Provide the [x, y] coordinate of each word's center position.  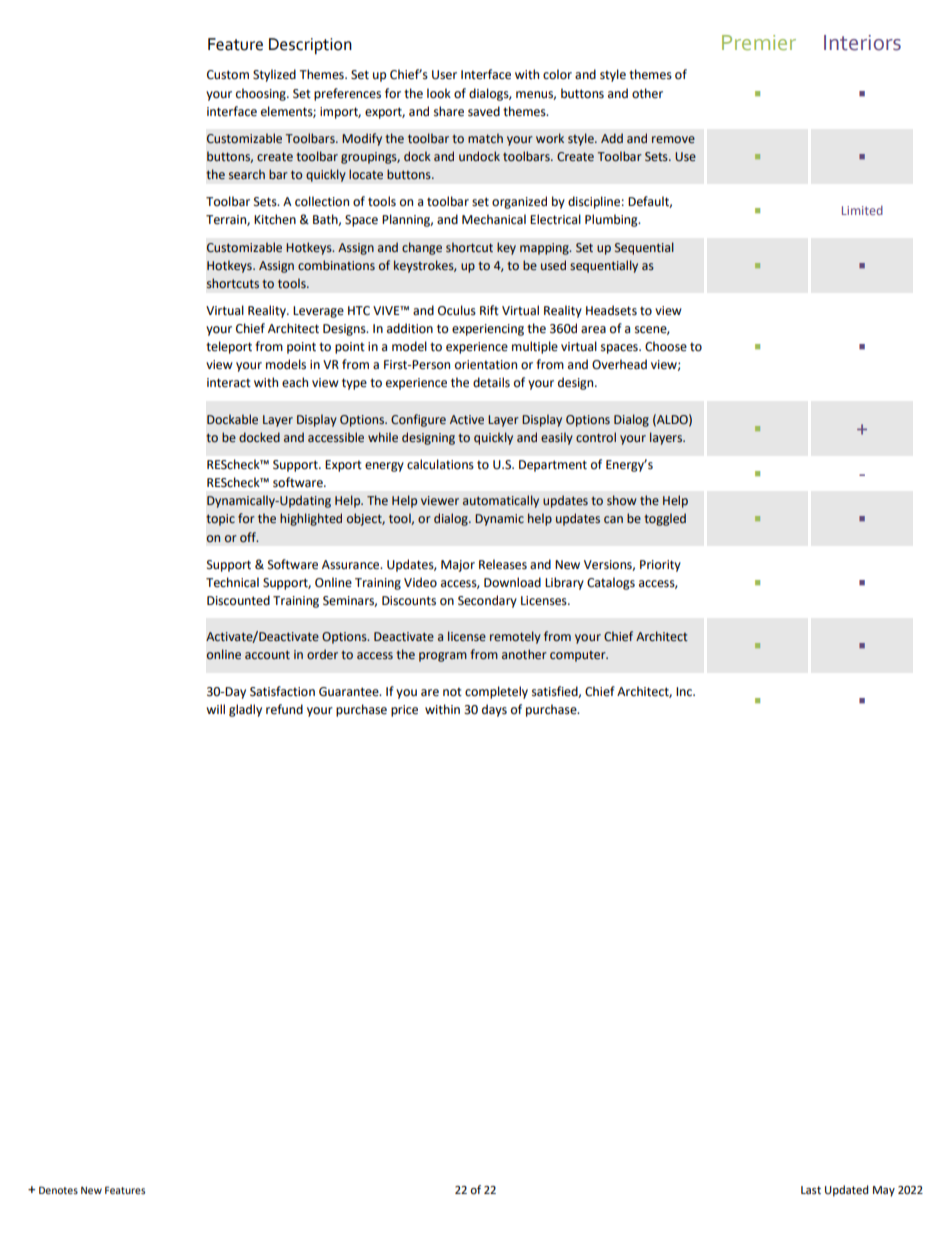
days [494, 710]
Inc [685, 692]
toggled [665, 519]
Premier [759, 42]
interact [229, 383]
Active [467, 420]
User [444, 75]
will [215, 709]
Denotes [58, 1190]
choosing [262, 94]
